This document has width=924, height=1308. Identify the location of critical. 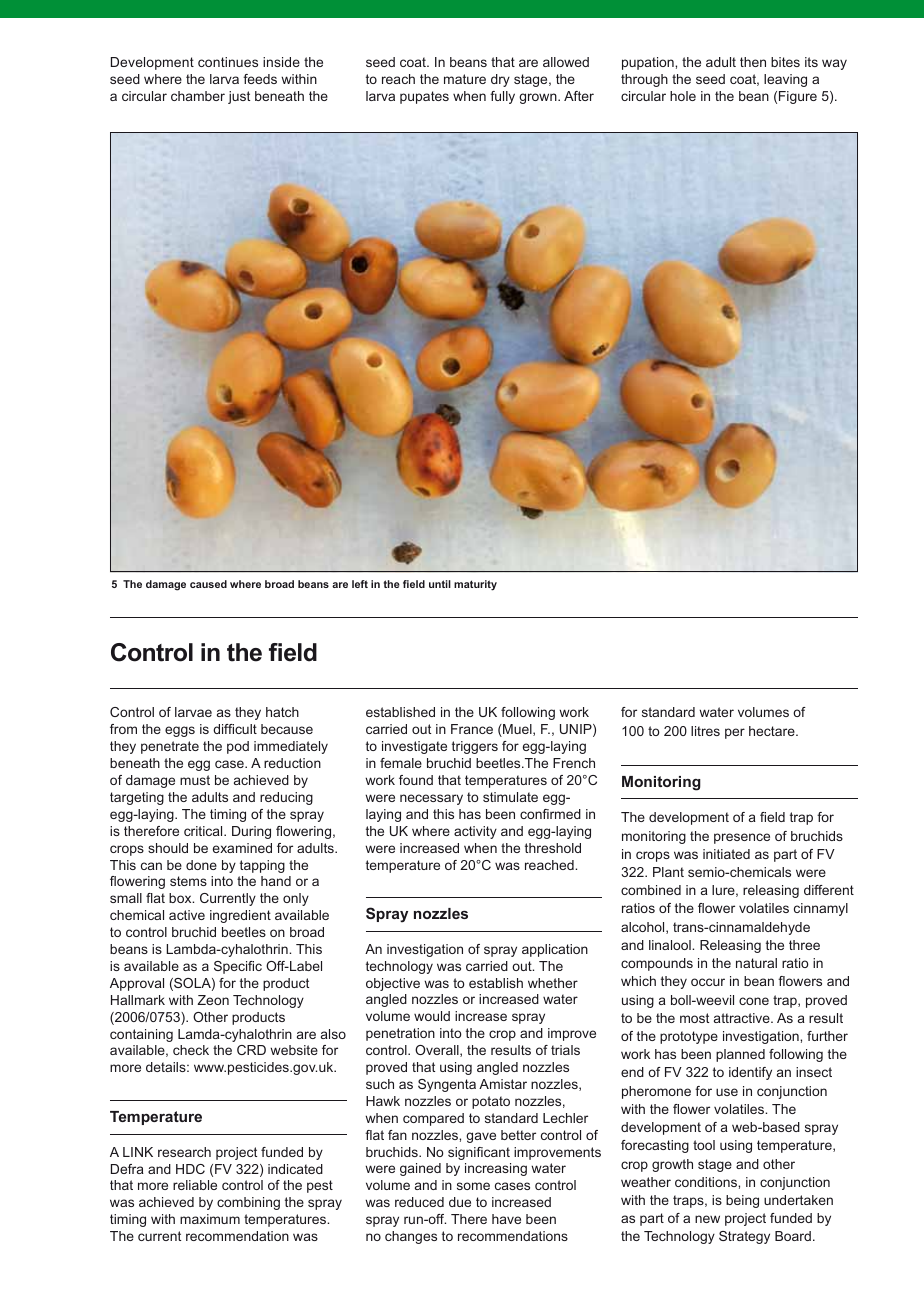
(204, 831).
